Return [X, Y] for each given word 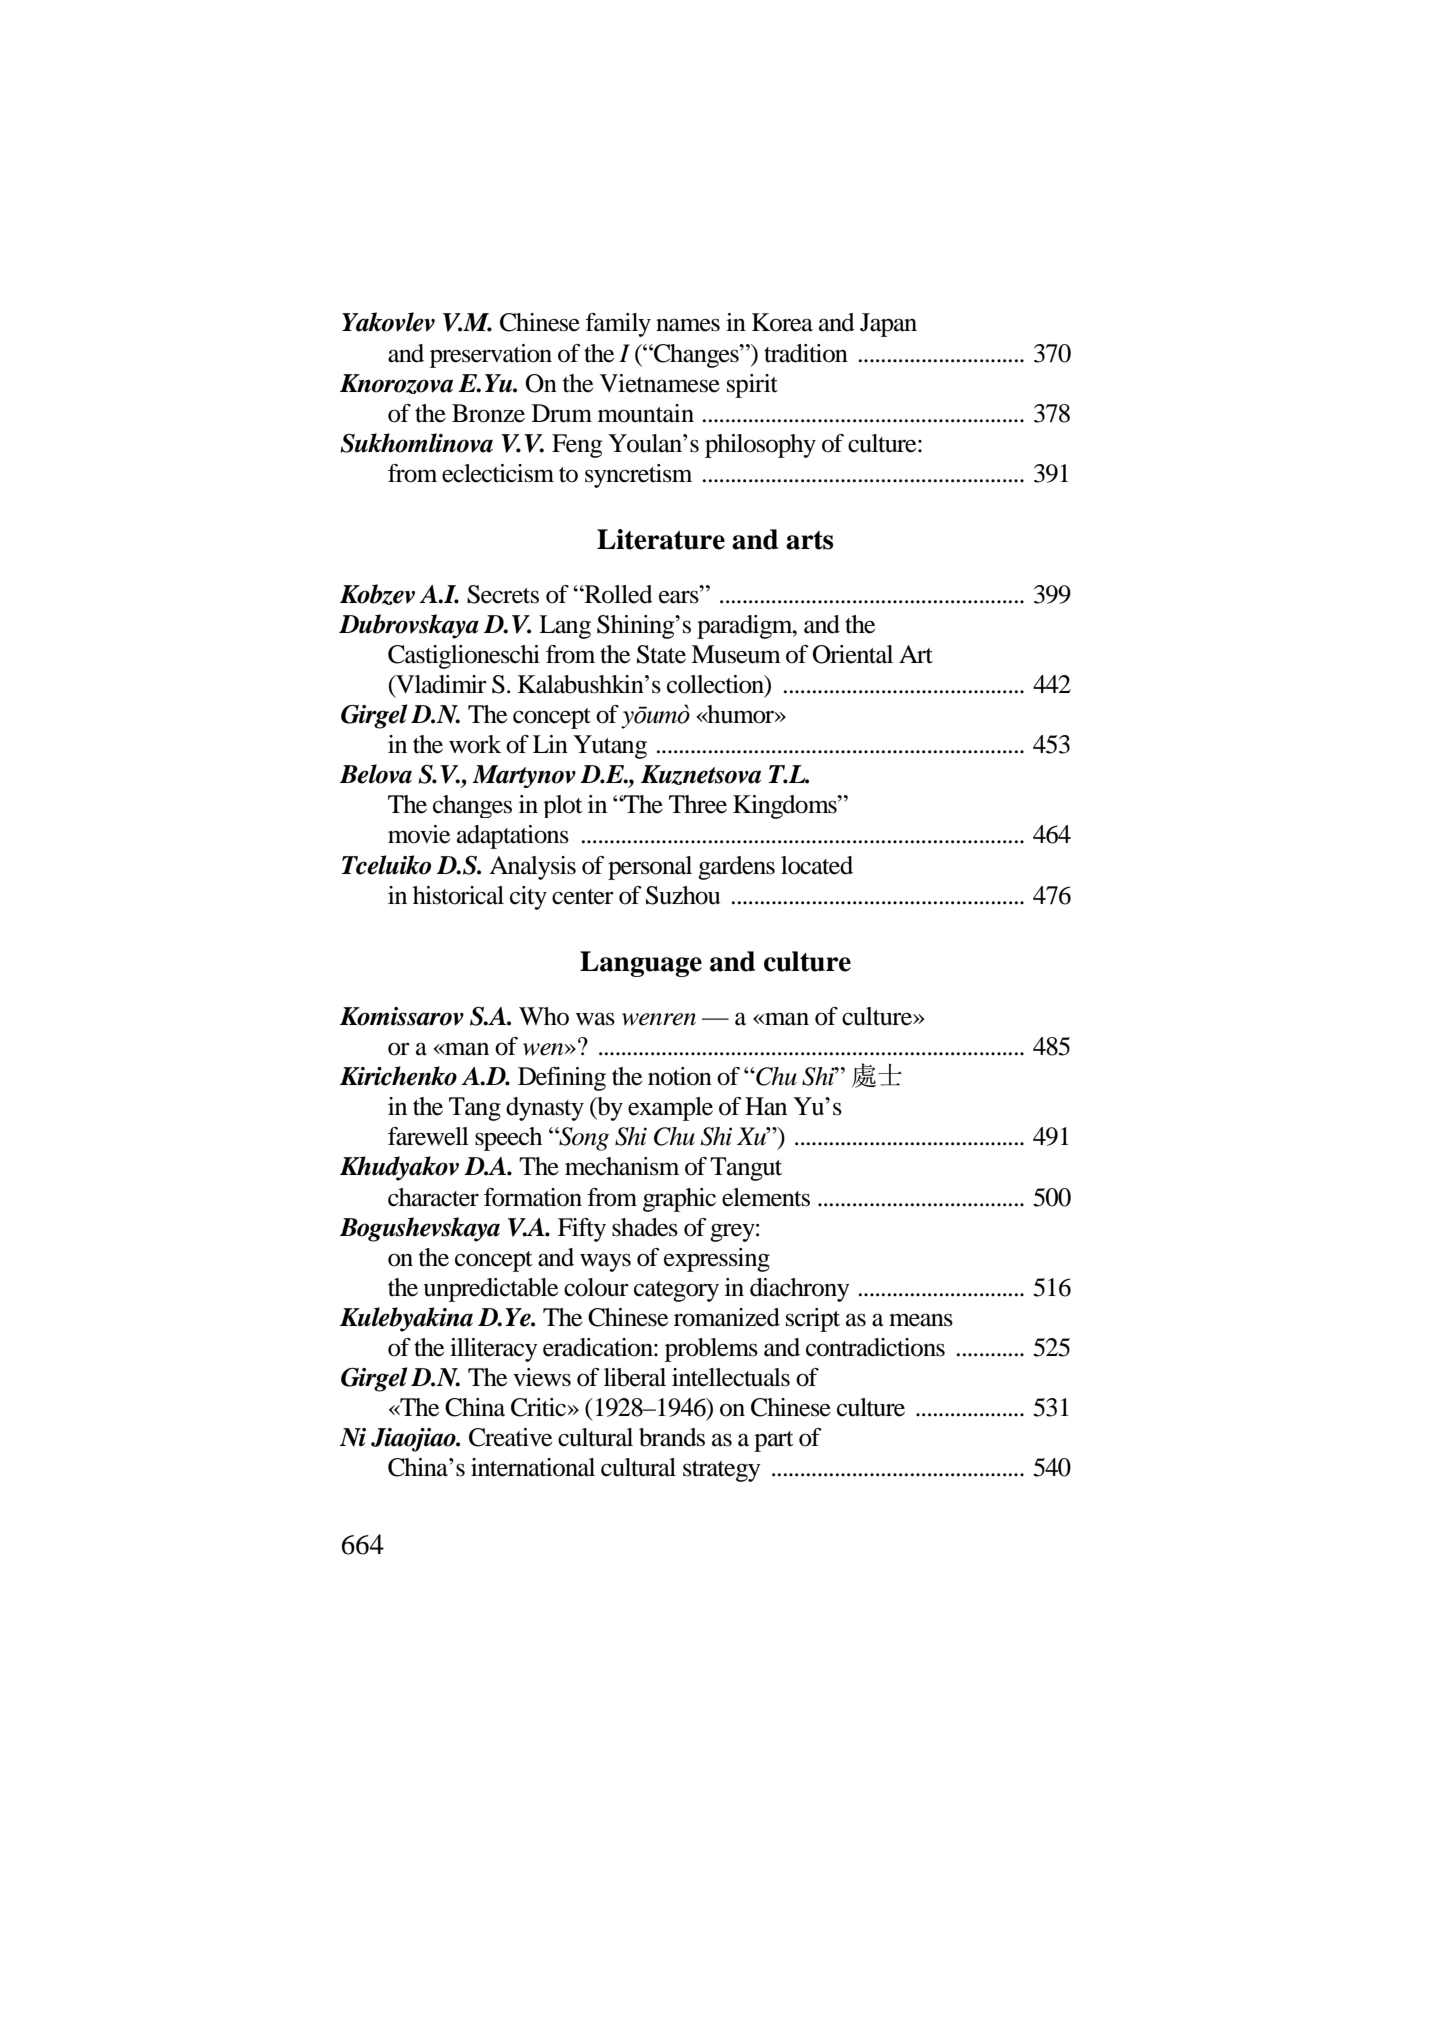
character [433, 1197]
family [618, 325]
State [661, 654]
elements [766, 1197]
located [817, 865]
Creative [510, 1437]
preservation [491, 356]
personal [650, 868]
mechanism [622, 1166]
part [774, 1441]
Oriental [852, 654]
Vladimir [440, 685]
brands [672, 1437]
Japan [888, 325]
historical [458, 895]
